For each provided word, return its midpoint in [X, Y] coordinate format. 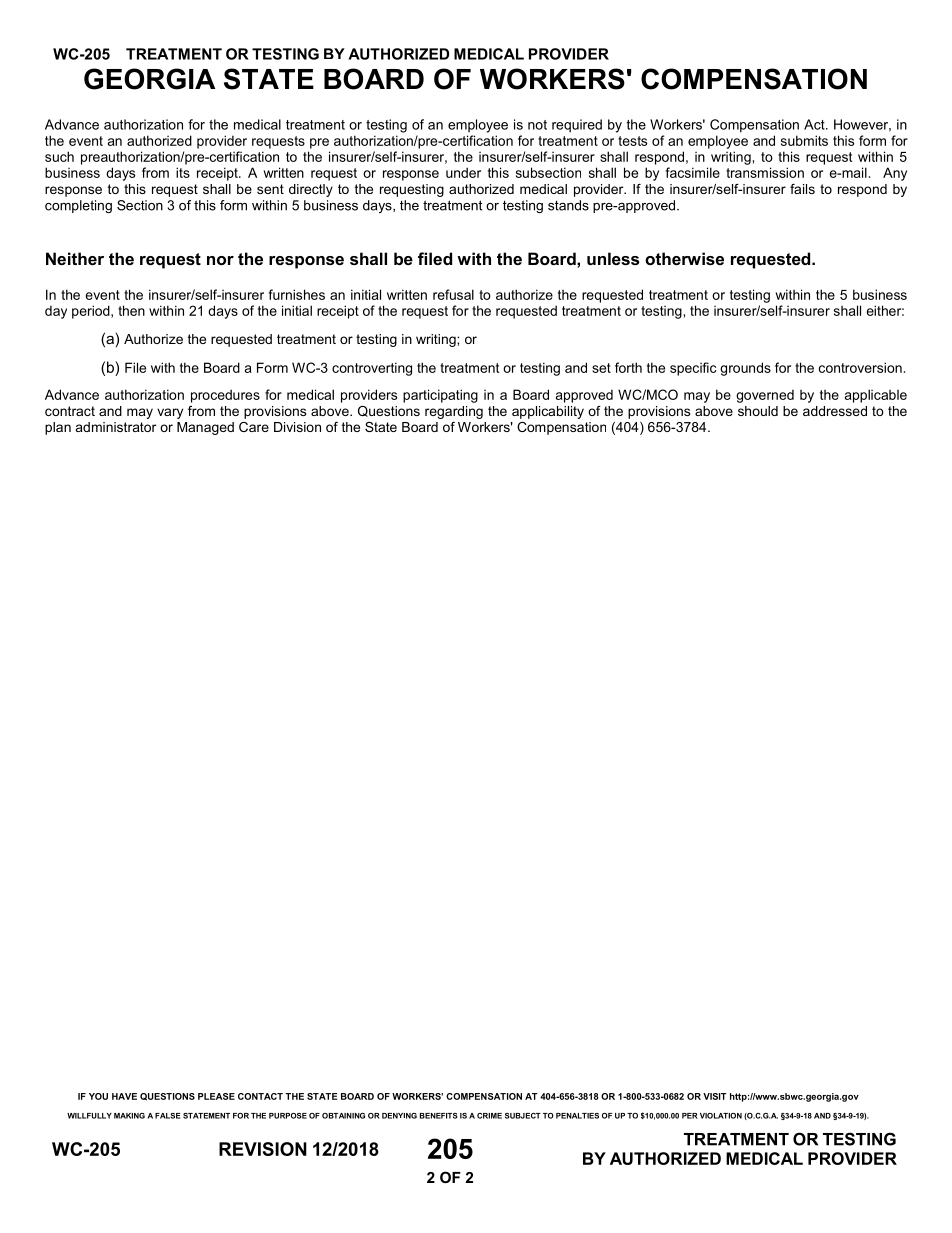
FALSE [168, 1116]
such [59, 156]
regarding [454, 412]
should [758, 411]
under [463, 172]
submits [804, 140]
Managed [205, 428]
